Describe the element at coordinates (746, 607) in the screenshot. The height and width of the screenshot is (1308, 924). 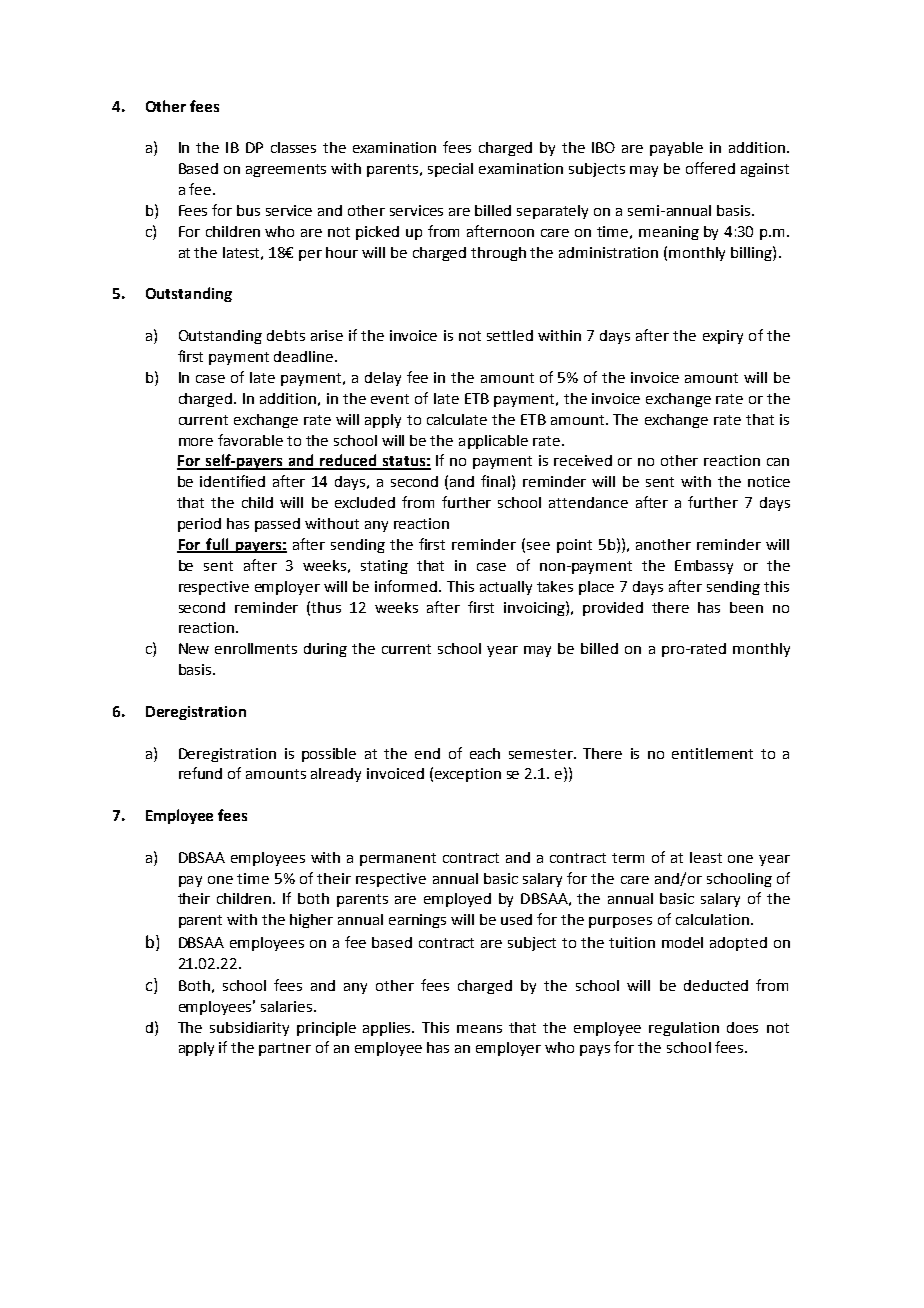
I see `been` at that location.
